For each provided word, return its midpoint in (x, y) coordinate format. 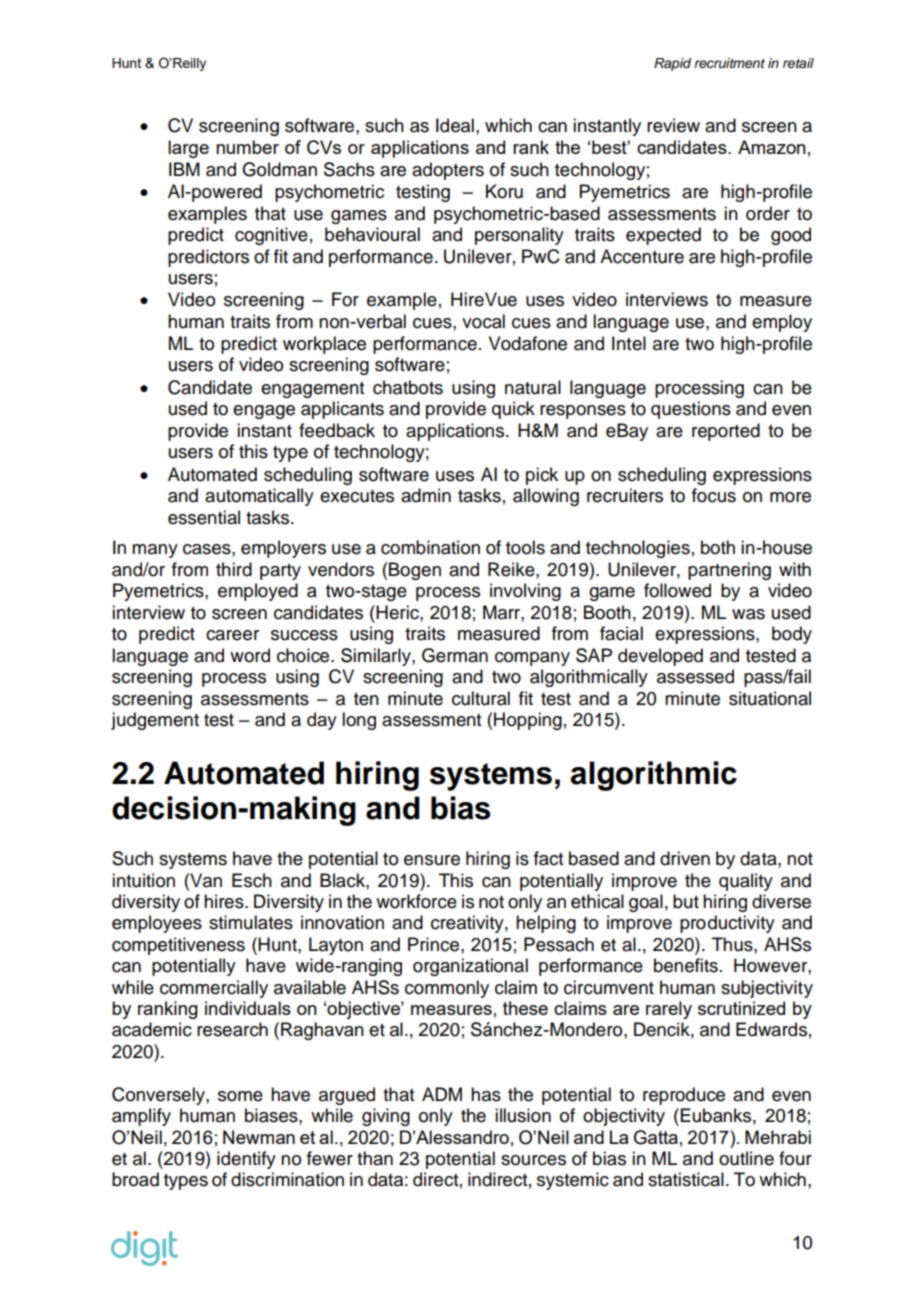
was (748, 614)
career (232, 635)
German (455, 655)
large (188, 149)
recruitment (729, 63)
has (486, 1094)
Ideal (455, 125)
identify (246, 1160)
